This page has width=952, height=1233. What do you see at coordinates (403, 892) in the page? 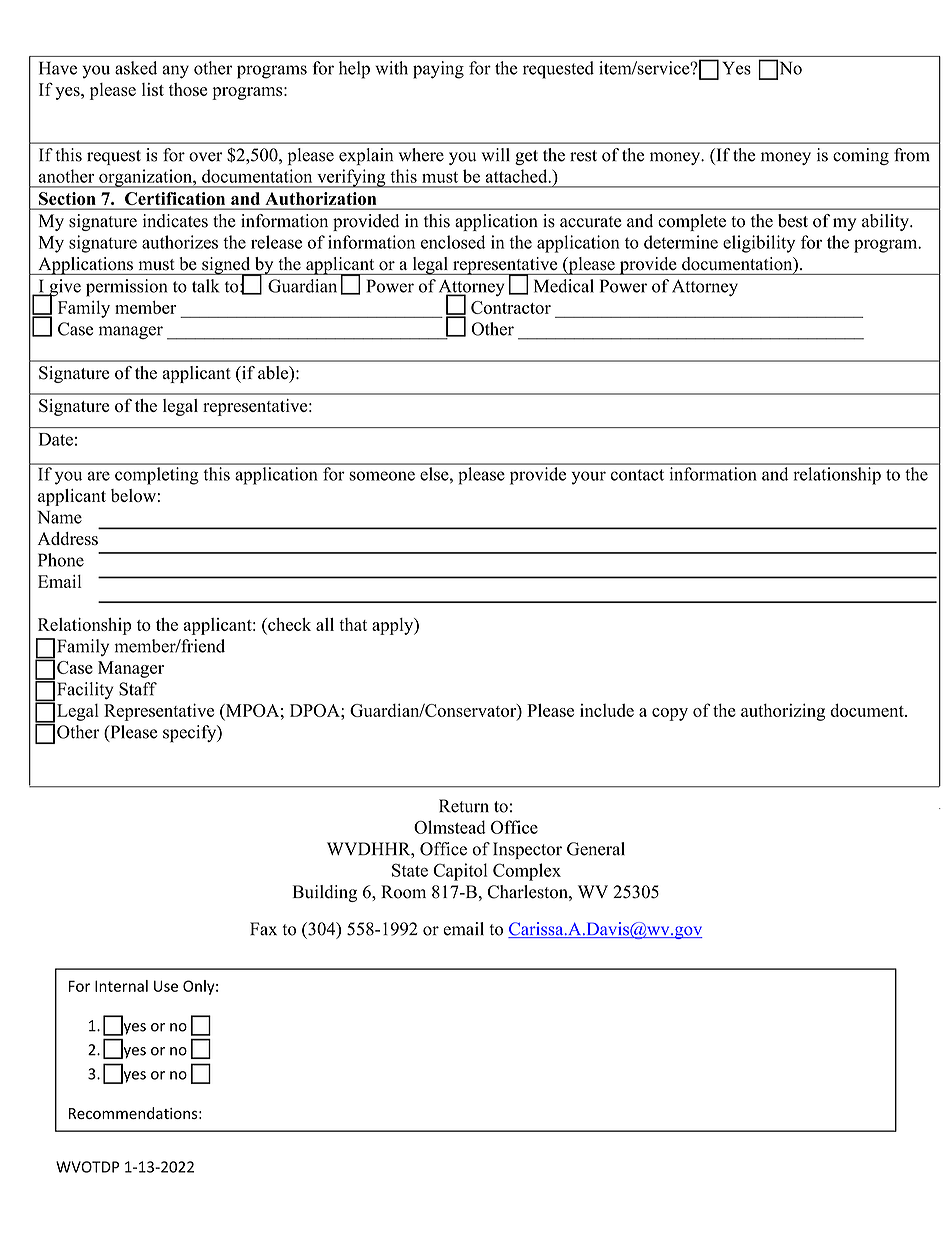
I see `Room` at bounding box center [403, 892].
